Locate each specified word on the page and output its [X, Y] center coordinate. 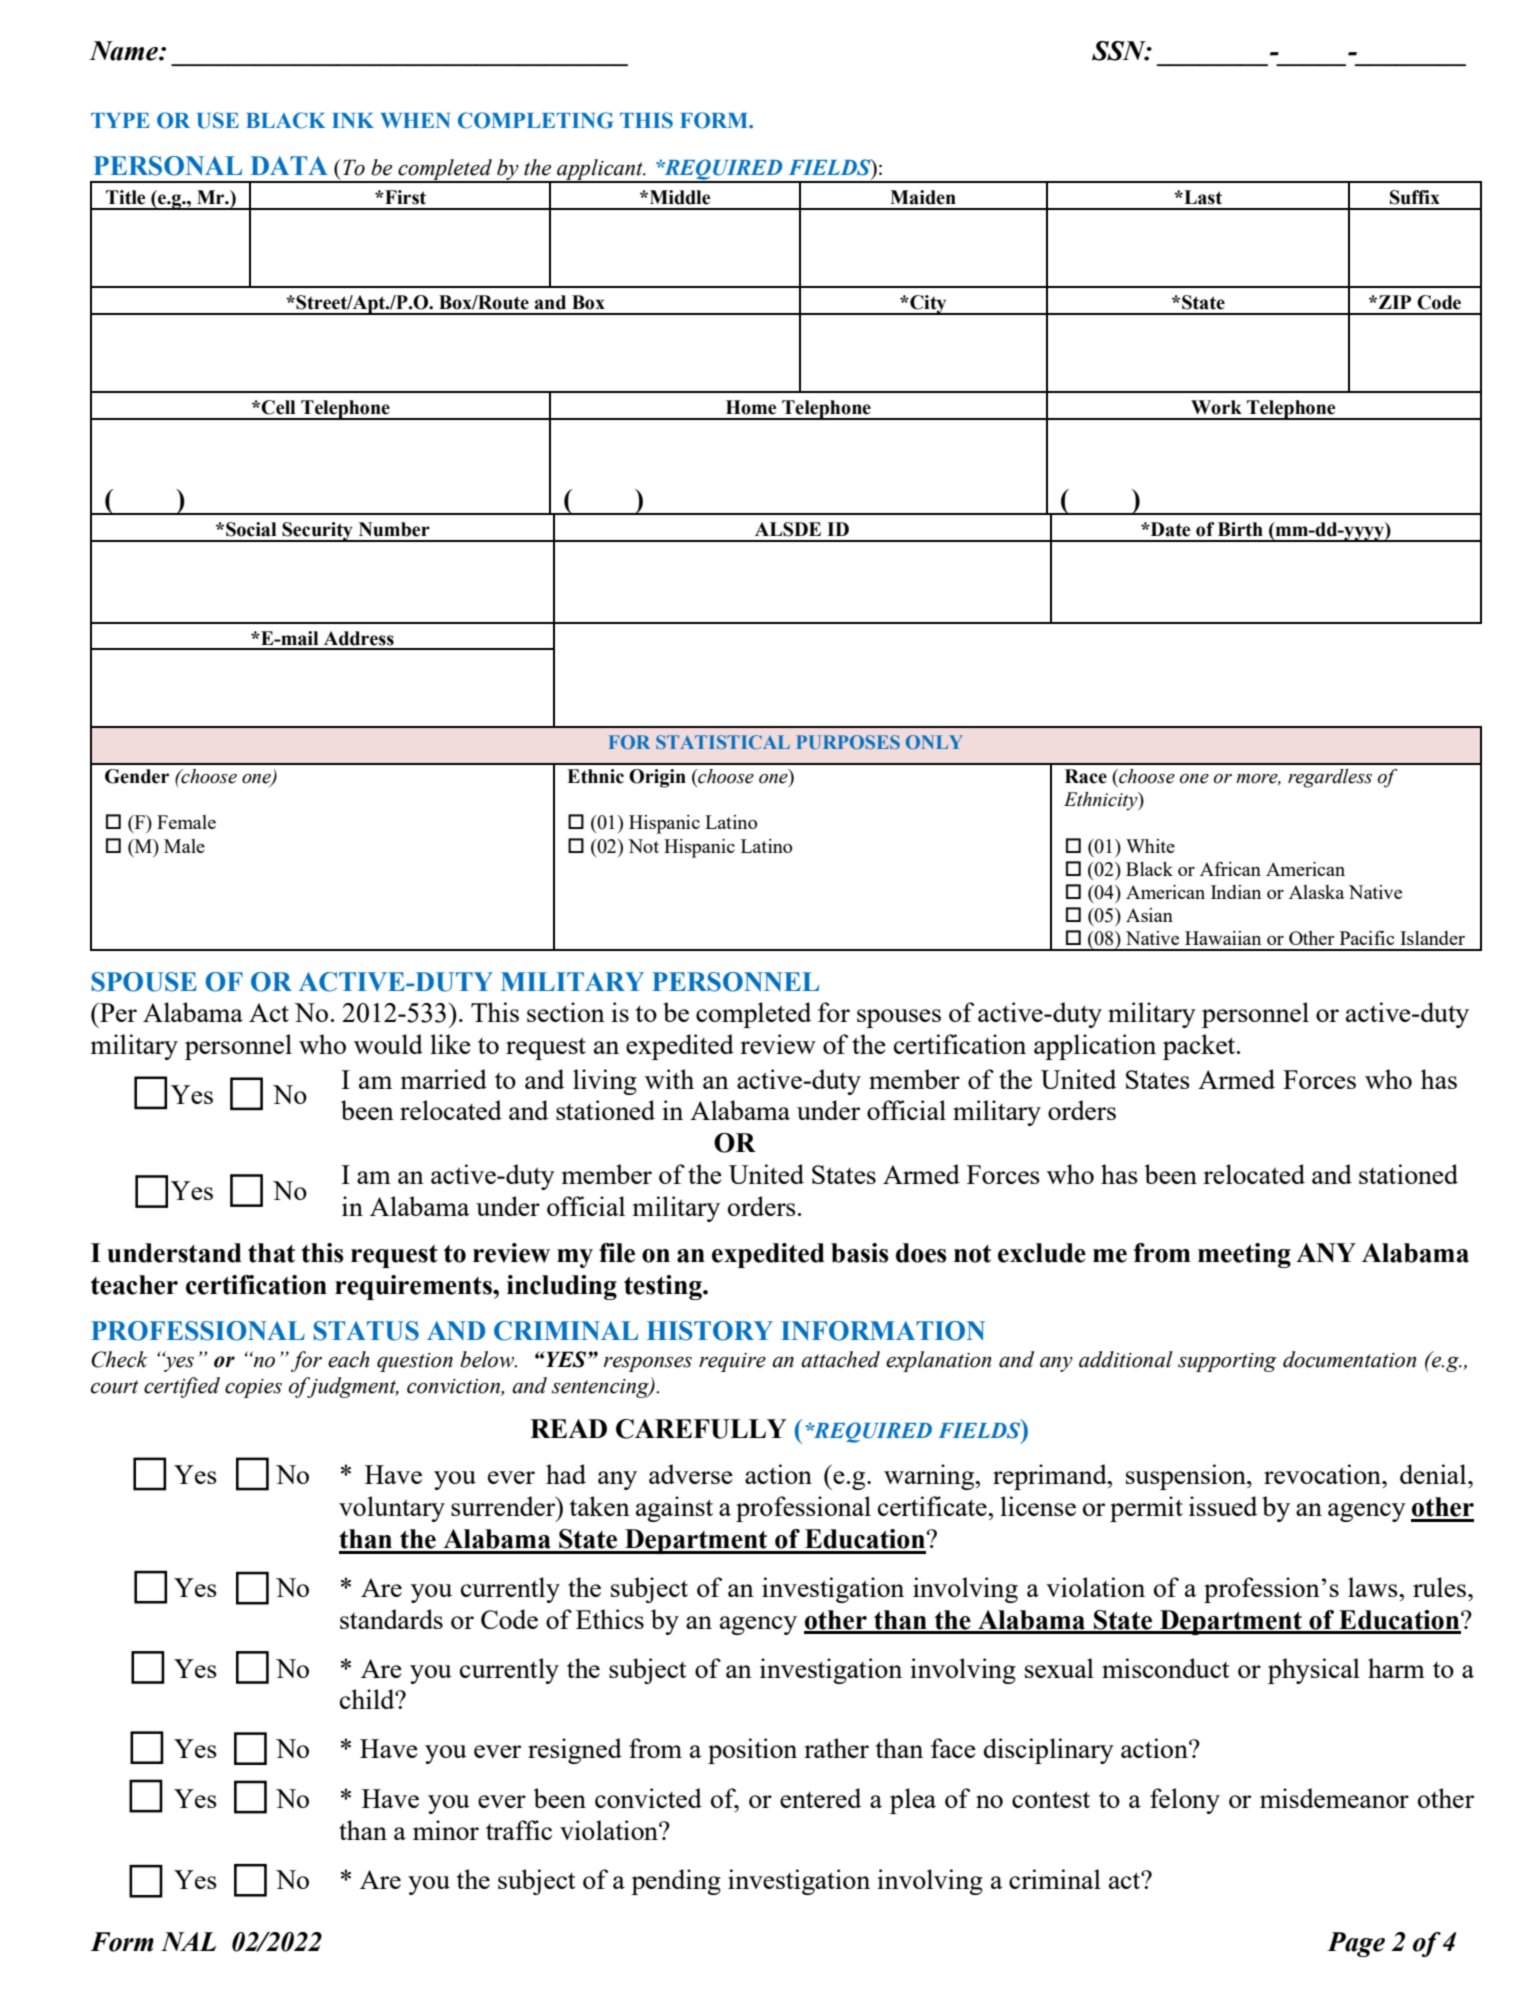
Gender [137, 776]
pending [676, 1882]
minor [446, 1830]
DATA [289, 165]
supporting [1227, 1362]
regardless [1330, 778]
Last [1202, 197]
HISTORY [710, 1331]
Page [1356, 1944]
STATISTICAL [723, 742]
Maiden [923, 197]
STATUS [366, 1331]
